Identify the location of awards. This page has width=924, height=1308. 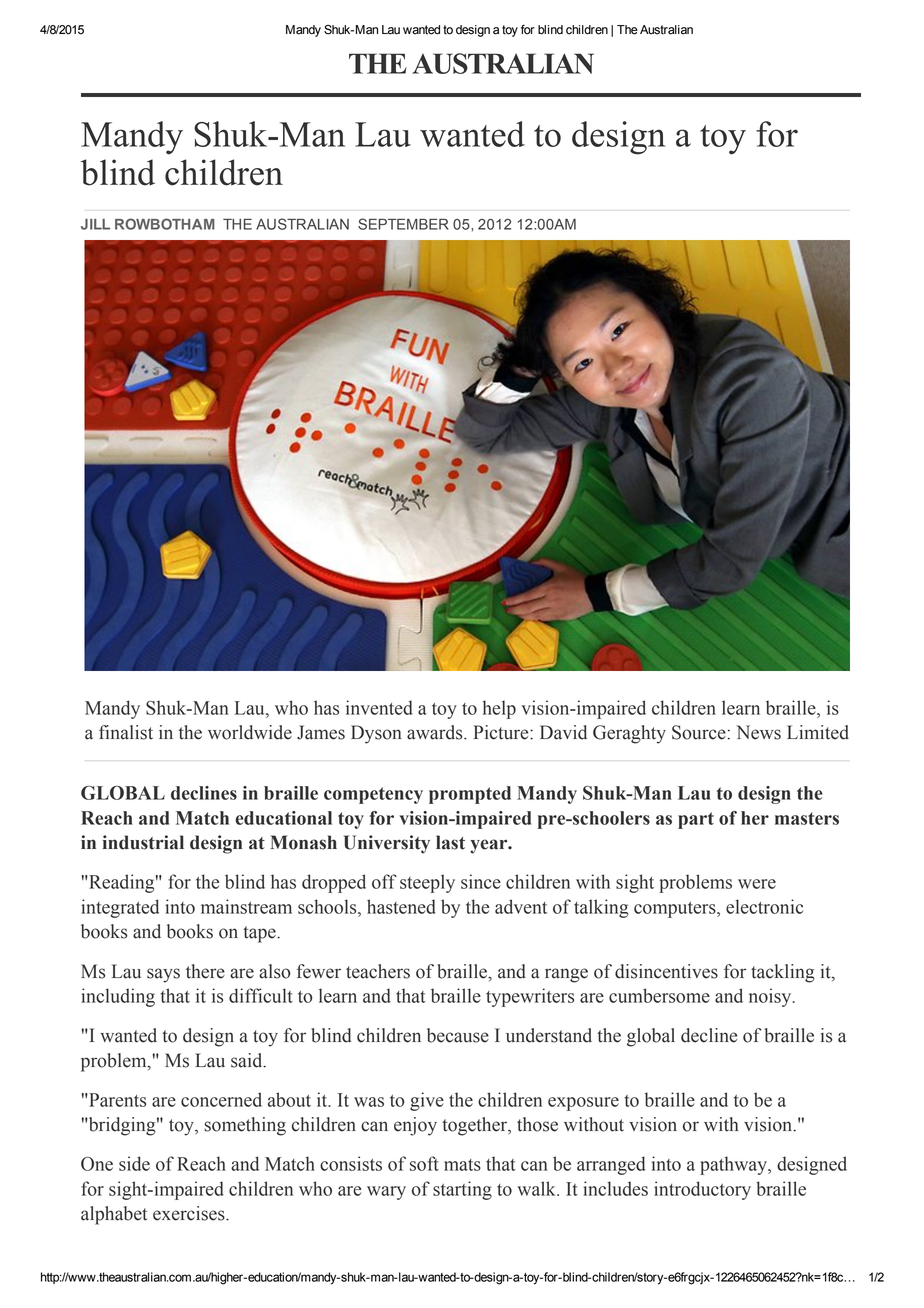
(436, 732).
